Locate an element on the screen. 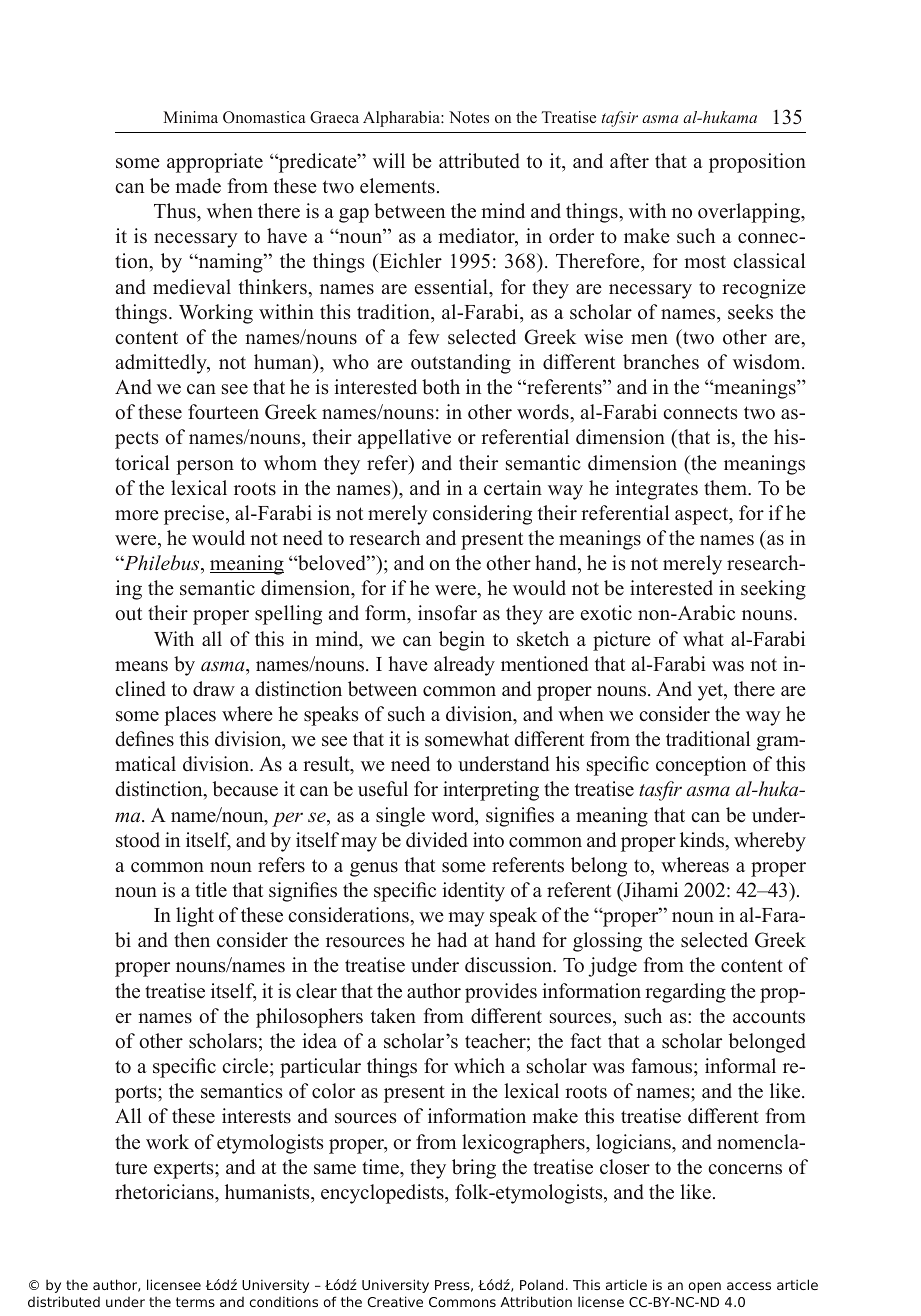  yet is located at coordinates (712, 692).
